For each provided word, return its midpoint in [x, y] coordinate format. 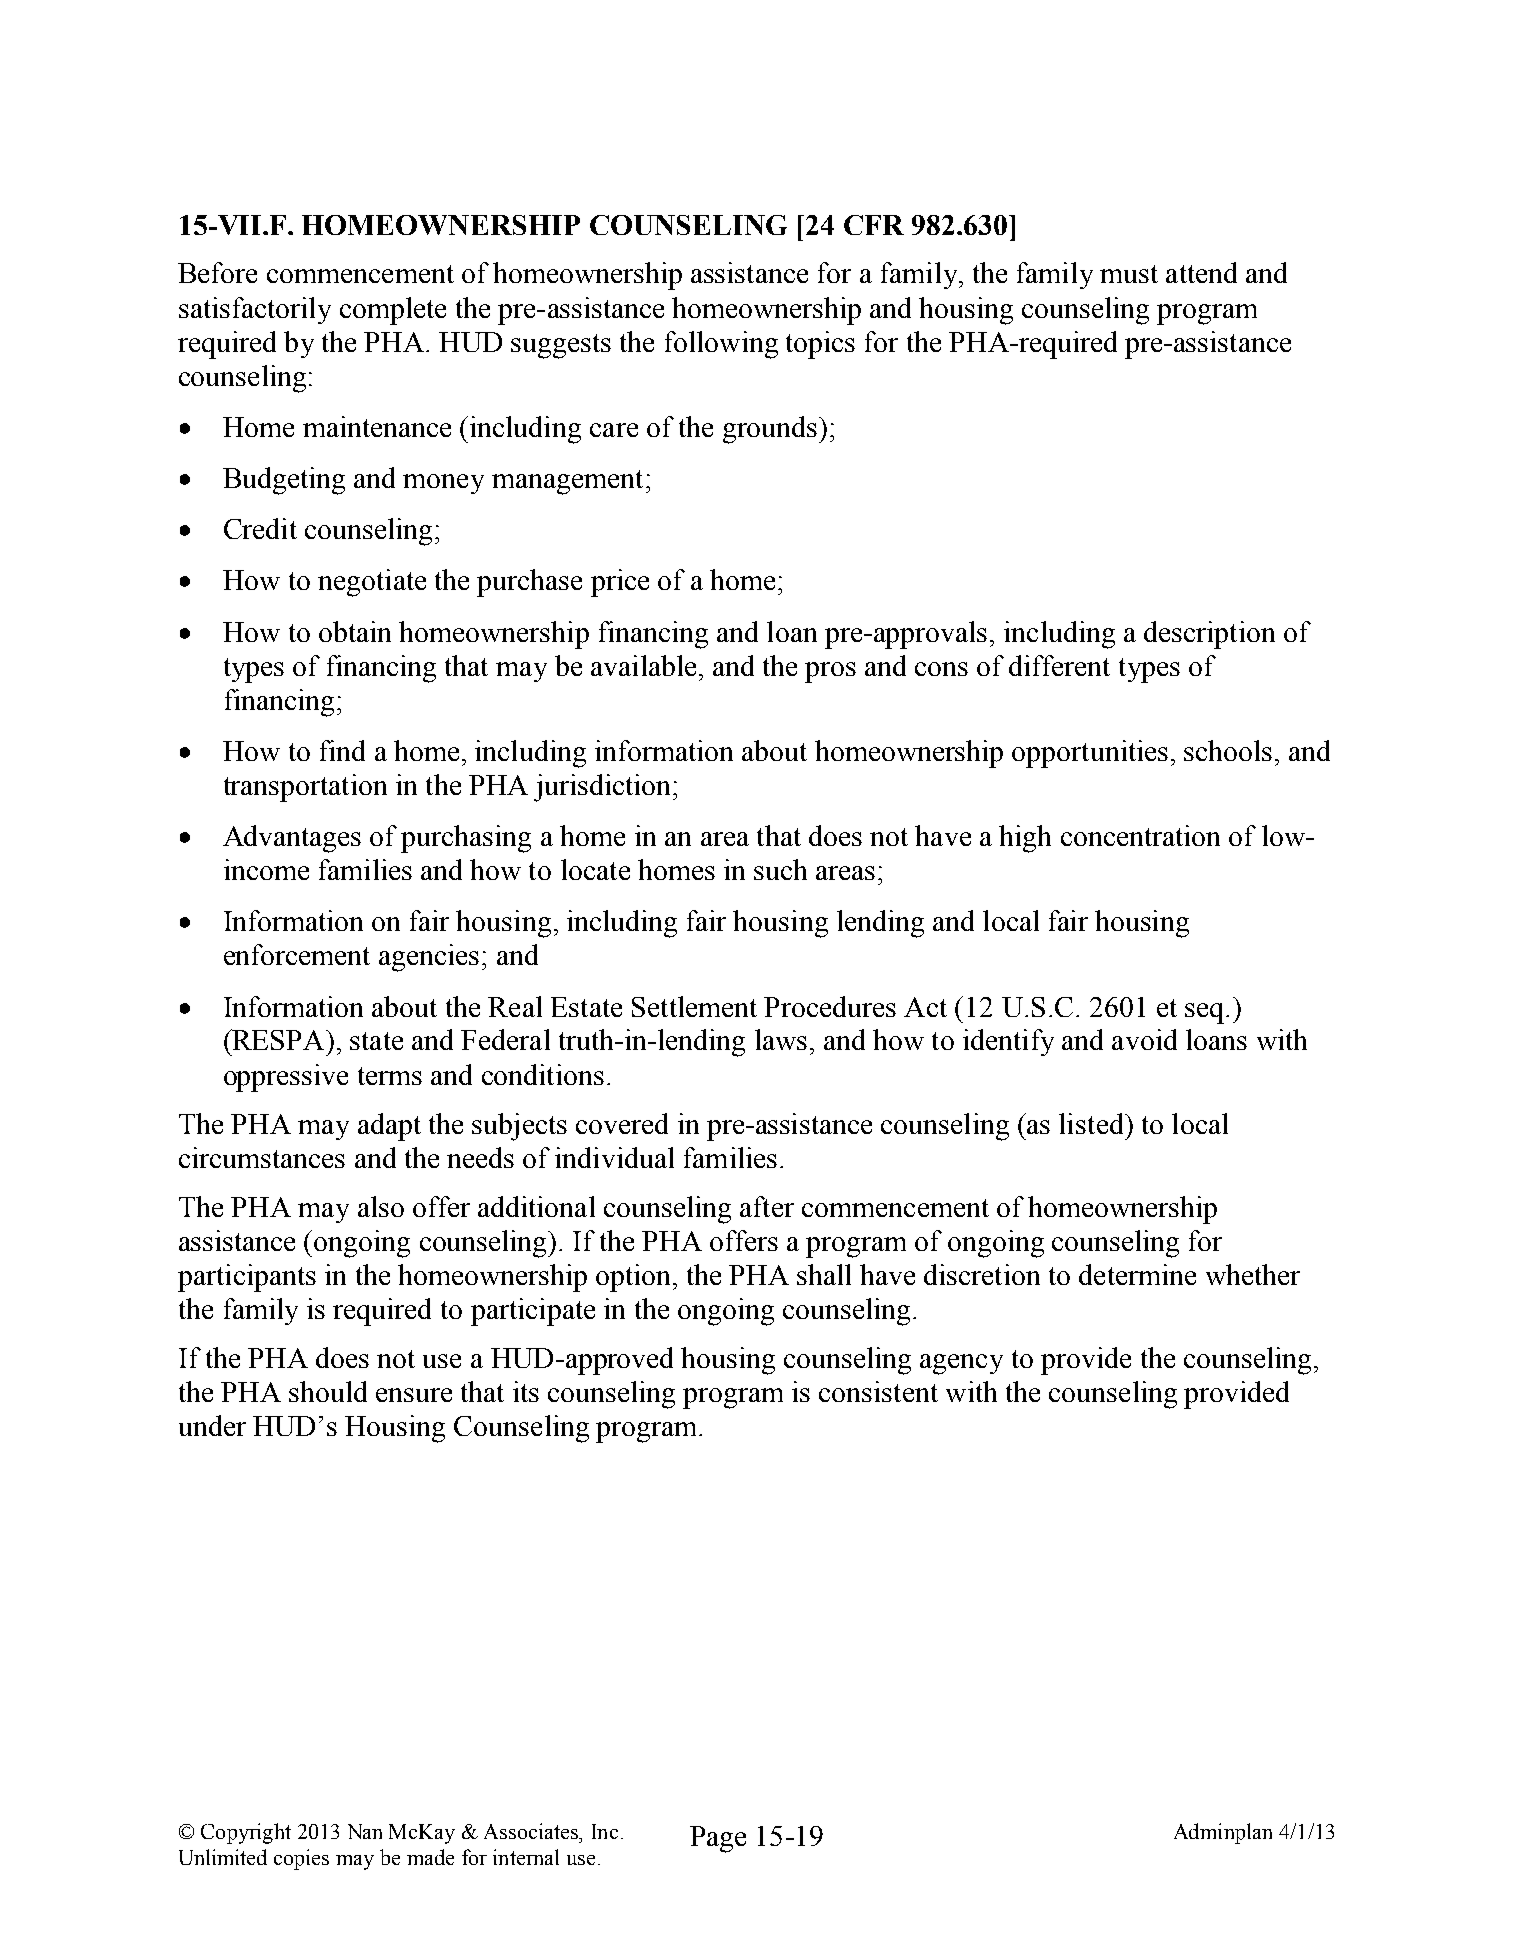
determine [1137, 1274]
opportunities [1090, 754]
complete [393, 311]
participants [247, 1278]
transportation [305, 788]
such [780, 869]
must [1129, 274]
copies [301, 1859]
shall [824, 1274]
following [721, 345]
